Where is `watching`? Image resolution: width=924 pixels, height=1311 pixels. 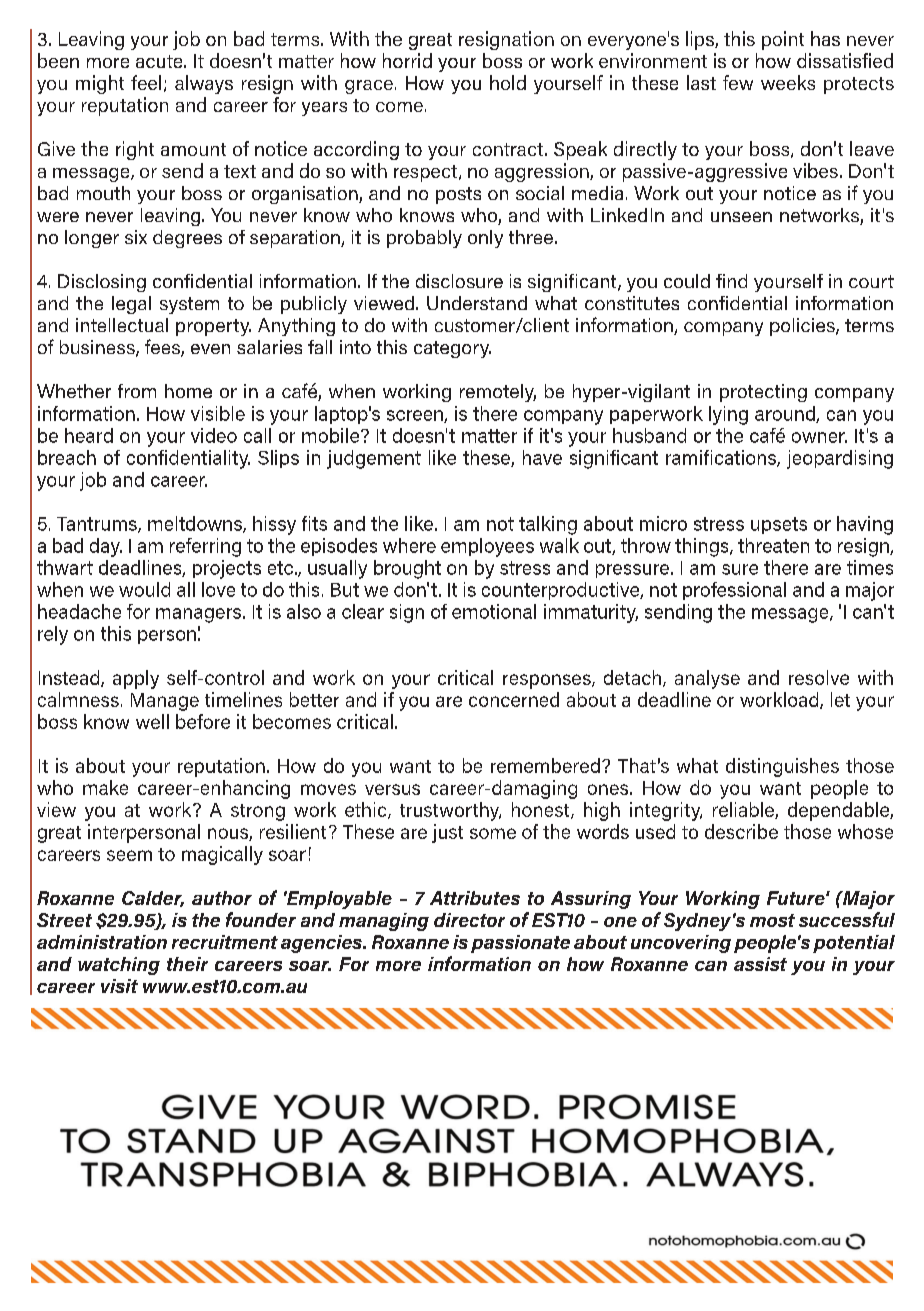 watching is located at coordinates (119, 966).
